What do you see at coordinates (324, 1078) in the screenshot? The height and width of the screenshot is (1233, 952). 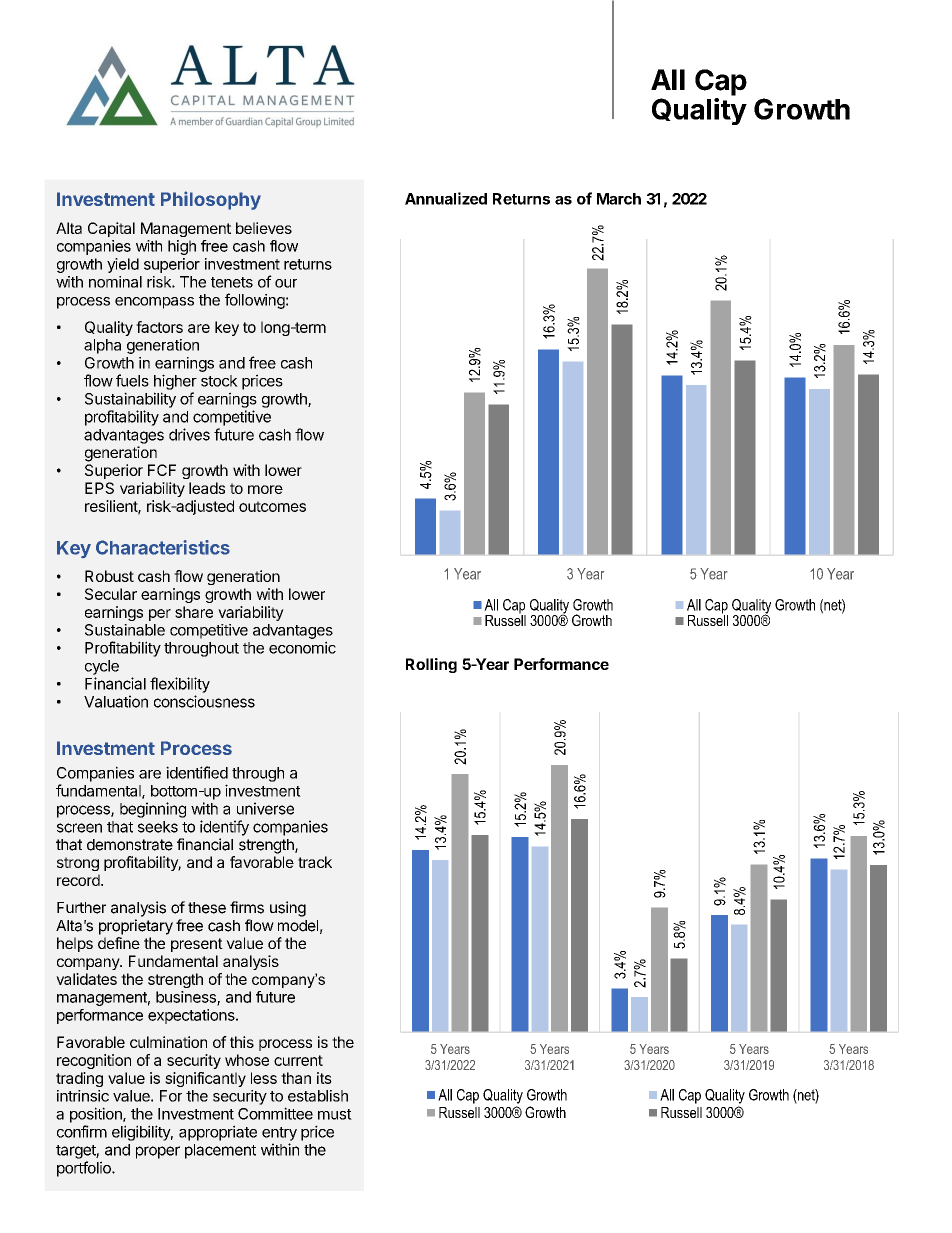 I see `its` at bounding box center [324, 1078].
